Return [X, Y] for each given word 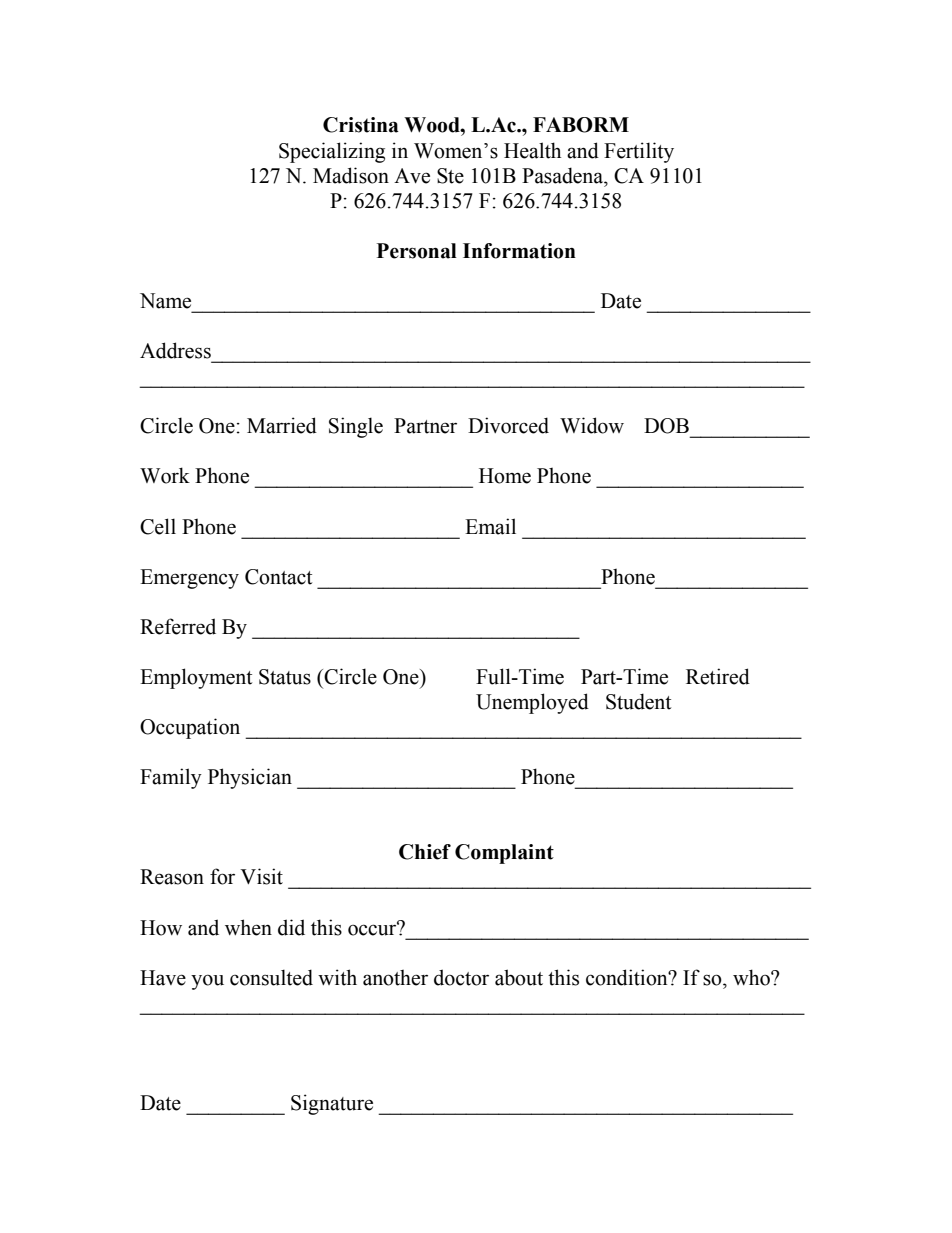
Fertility [639, 152]
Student [638, 701]
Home [505, 476]
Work [165, 475]
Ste [450, 176]
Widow [592, 425]
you [207, 982]
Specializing [332, 152]
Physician [250, 778]
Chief [425, 852]
